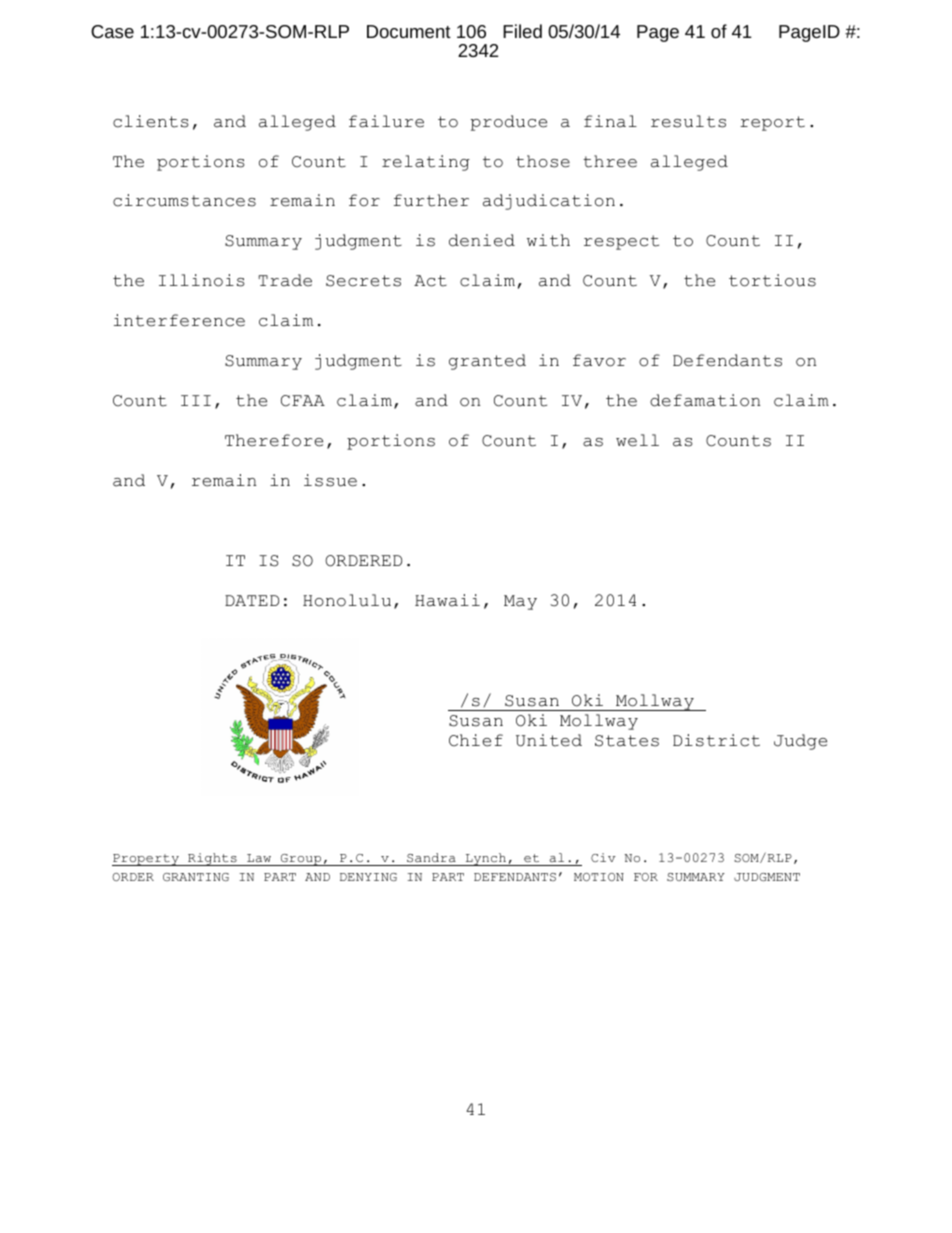 The width and height of the document is (952, 1233). I want to click on results, so click(688, 121).
